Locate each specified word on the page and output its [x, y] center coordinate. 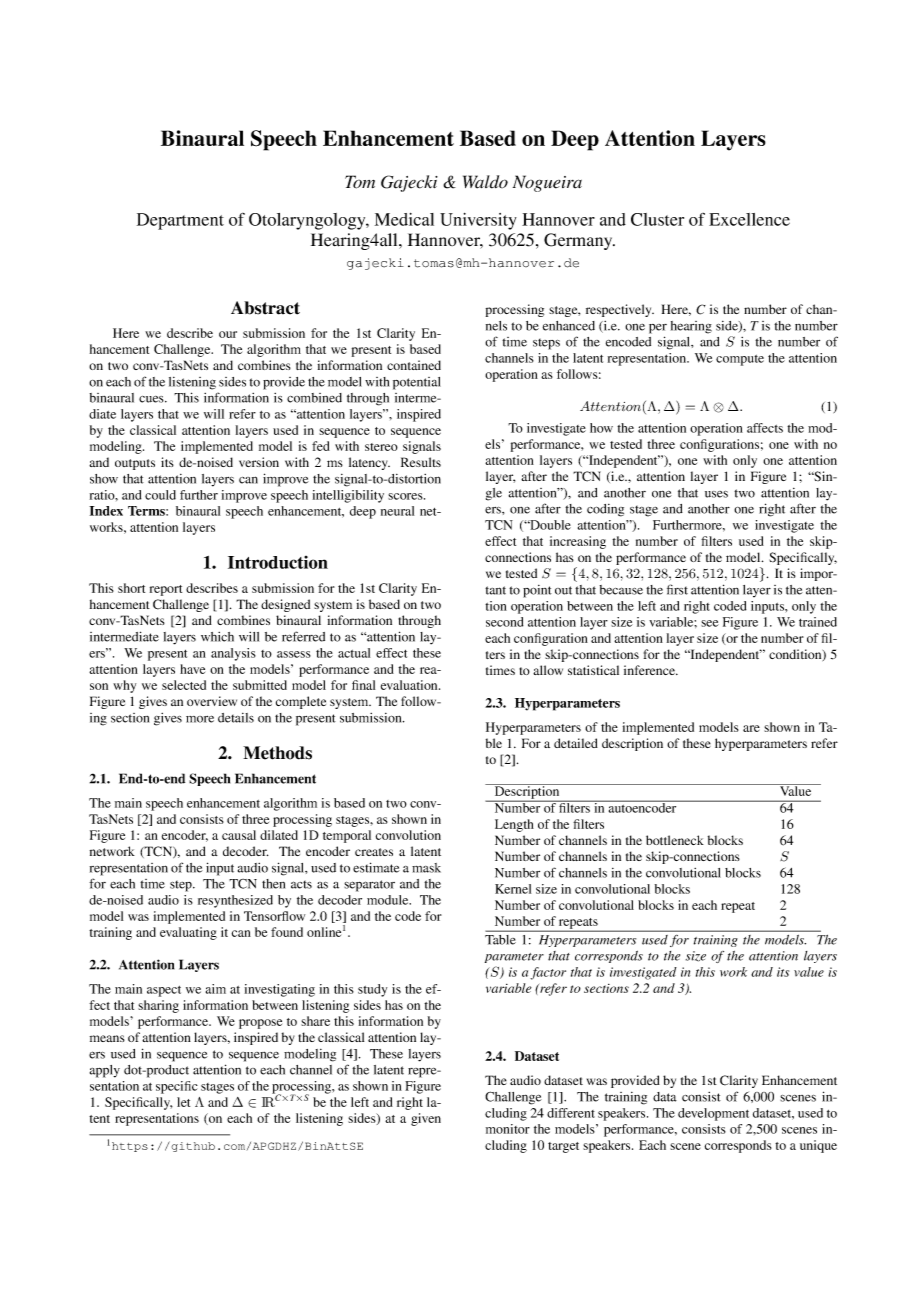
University [478, 221]
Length [514, 825]
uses [716, 494]
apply [105, 1071]
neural [397, 511]
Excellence [749, 219]
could [160, 495]
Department [180, 221]
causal [239, 835]
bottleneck [675, 840]
